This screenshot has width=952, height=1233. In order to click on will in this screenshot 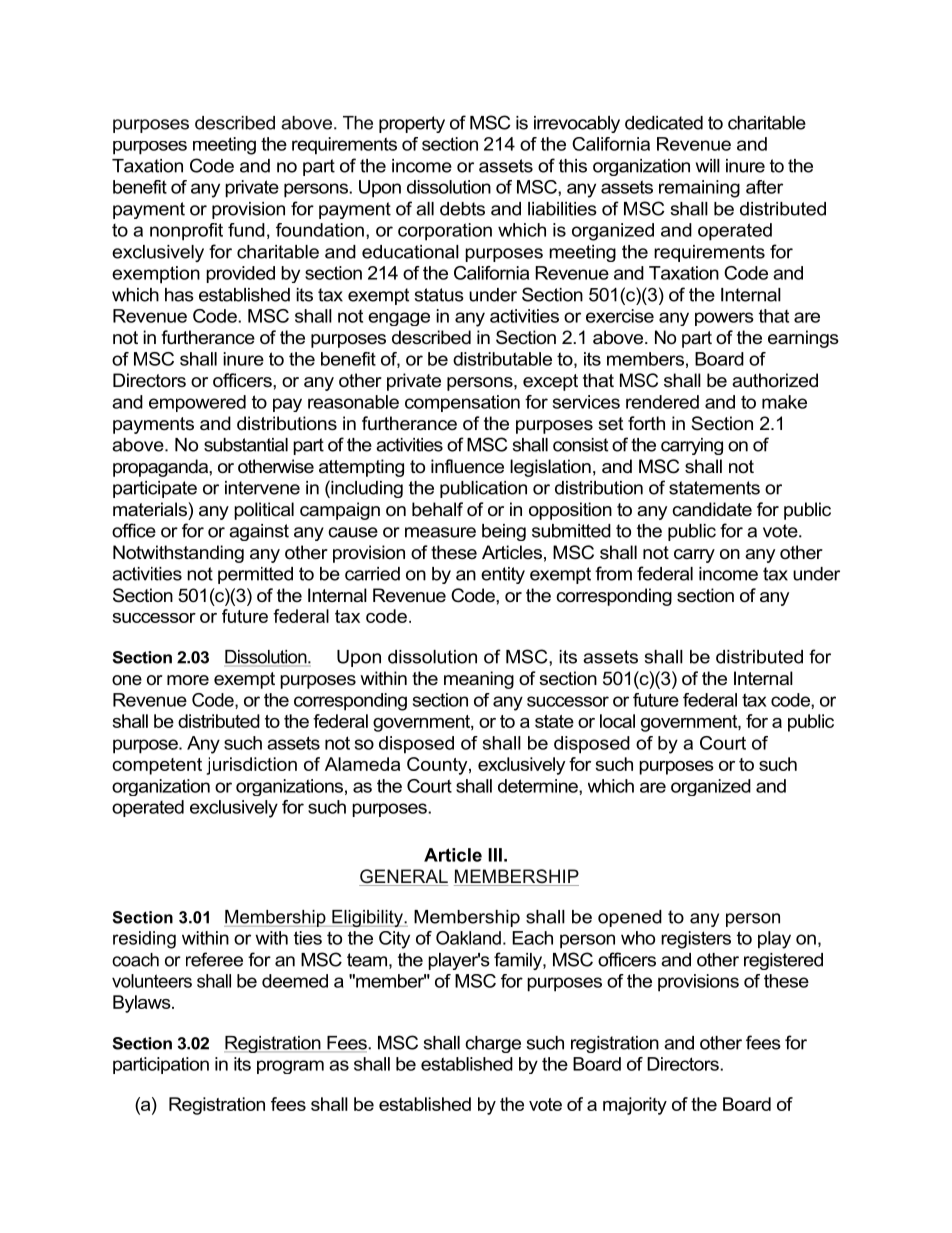, I will do `click(708, 166)`.
